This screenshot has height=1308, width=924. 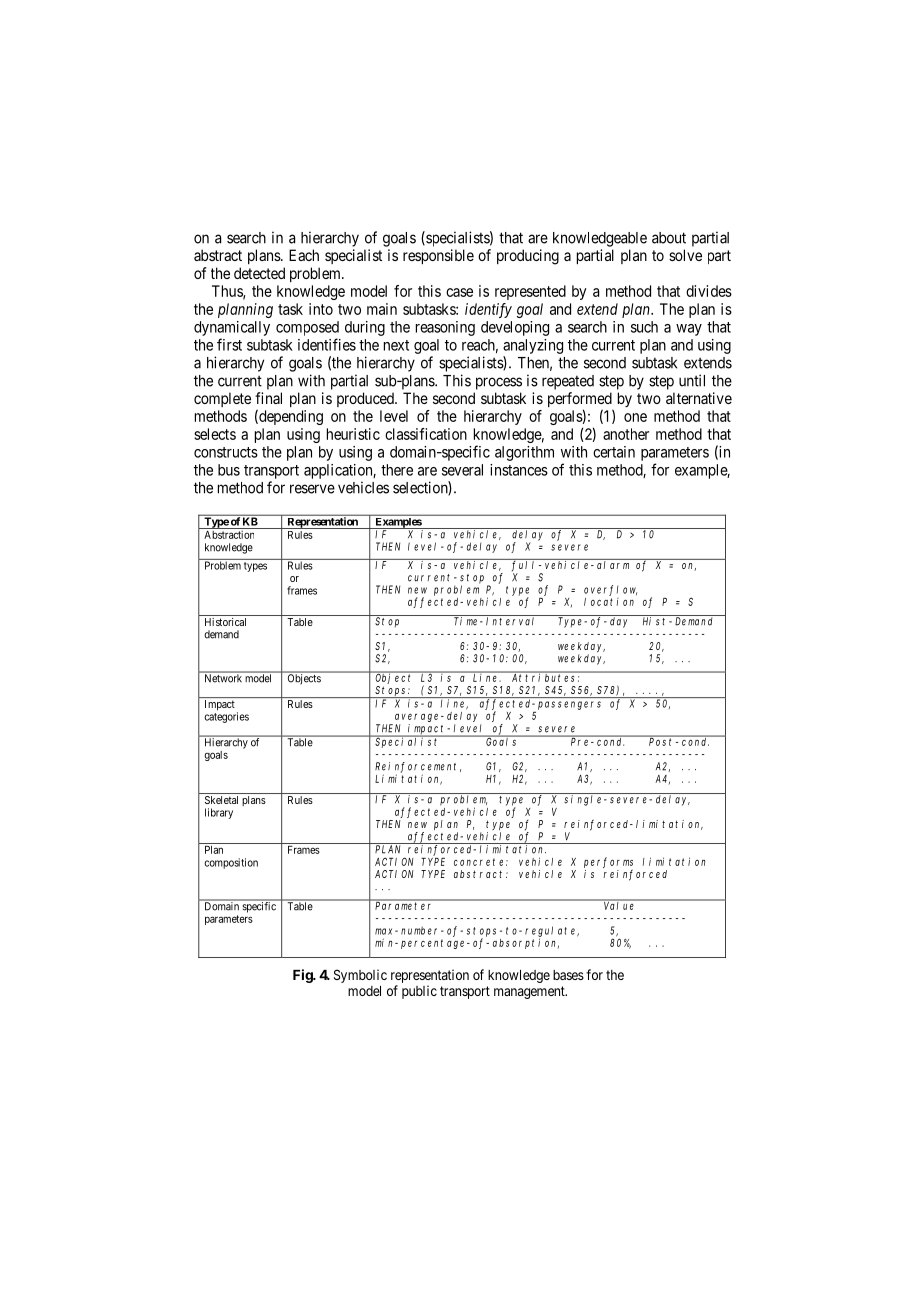 What do you see at coordinates (438, 256) in the screenshot?
I see `responsible` at bounding box center [438, 256].
